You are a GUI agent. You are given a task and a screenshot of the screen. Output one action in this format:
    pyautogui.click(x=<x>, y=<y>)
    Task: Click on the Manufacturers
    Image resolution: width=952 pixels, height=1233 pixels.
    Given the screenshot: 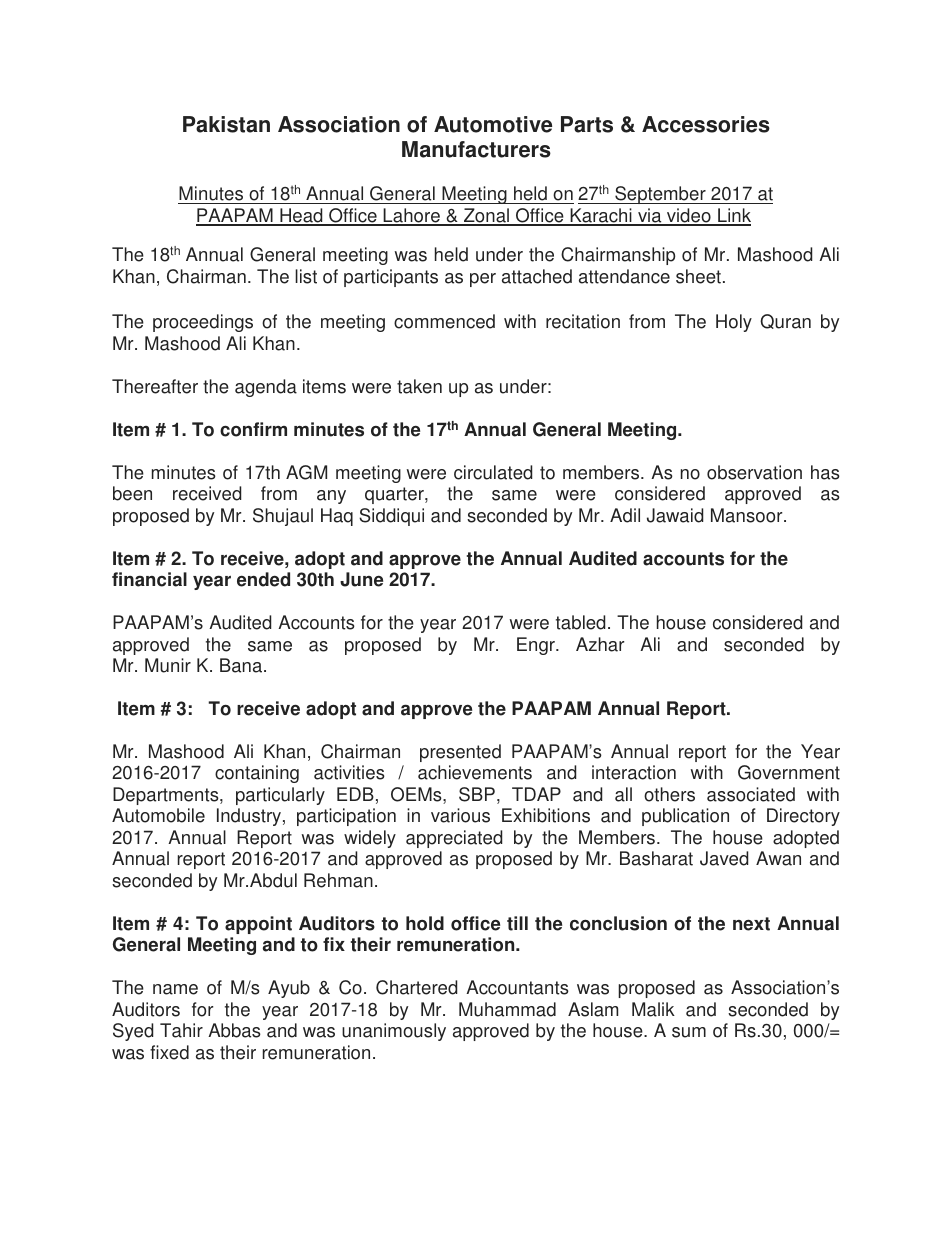 What is the action you would take?
    pyautogui.click(x=476, y=149)
